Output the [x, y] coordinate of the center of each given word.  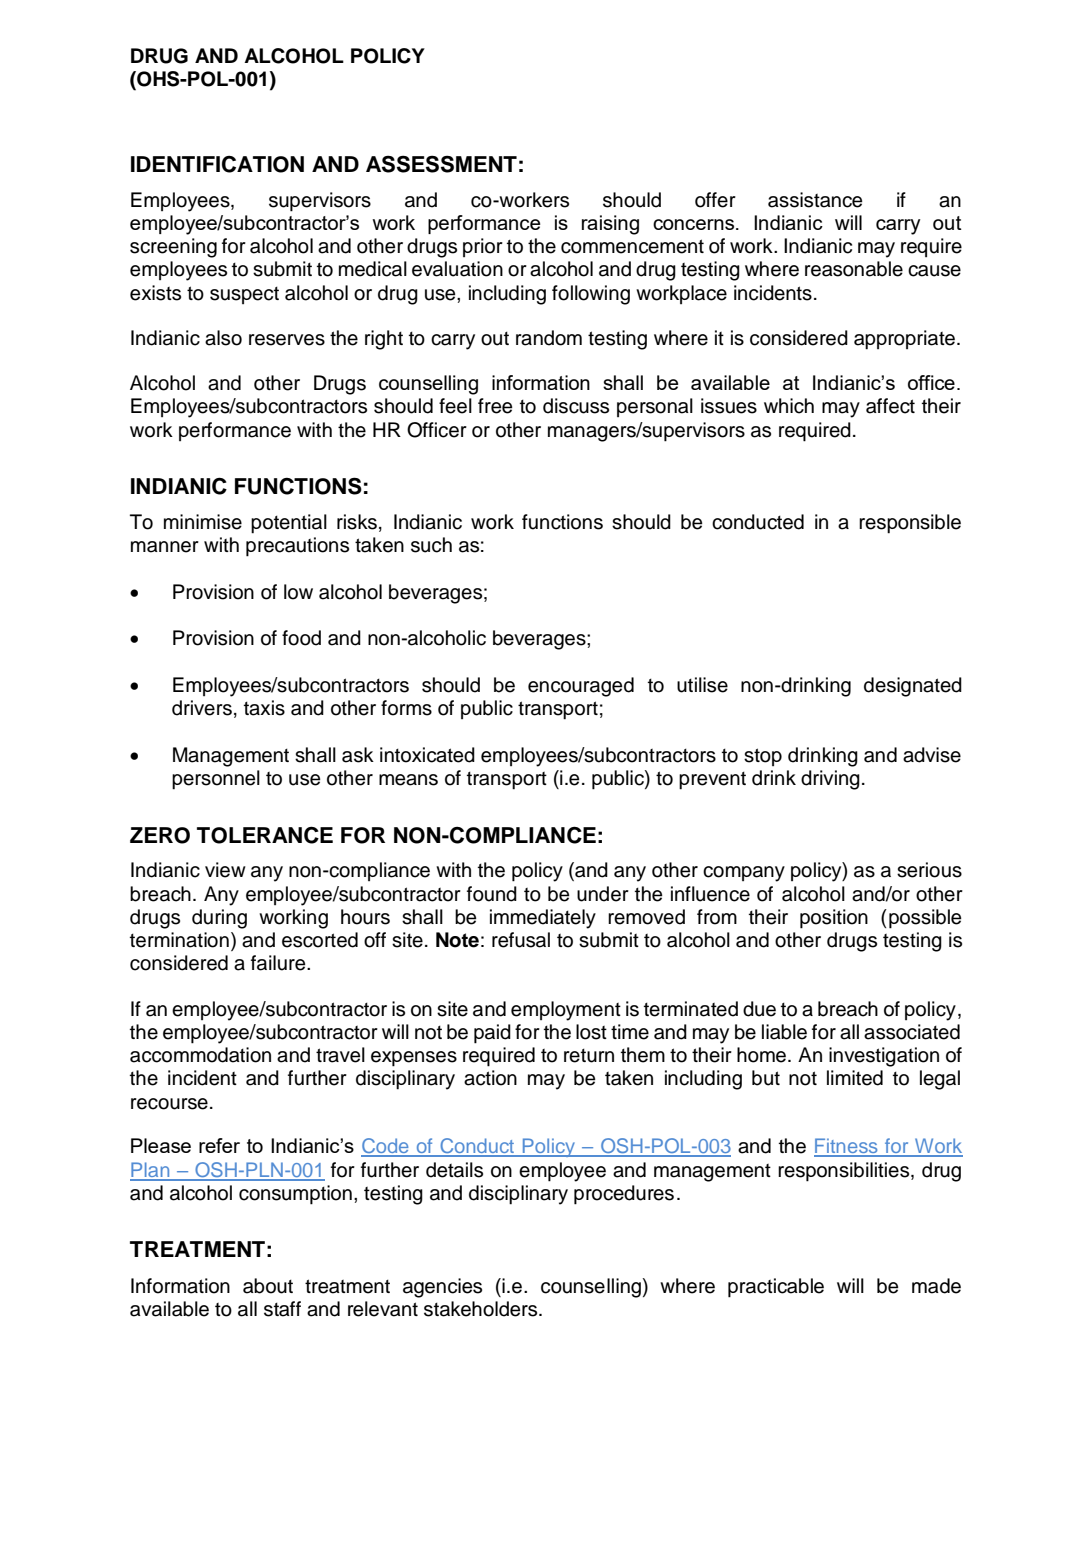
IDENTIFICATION [217, 164]
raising [610, 225]
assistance [815, 200]
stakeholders [482, 1309]
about [268, 1286]
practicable [776, 1288]
